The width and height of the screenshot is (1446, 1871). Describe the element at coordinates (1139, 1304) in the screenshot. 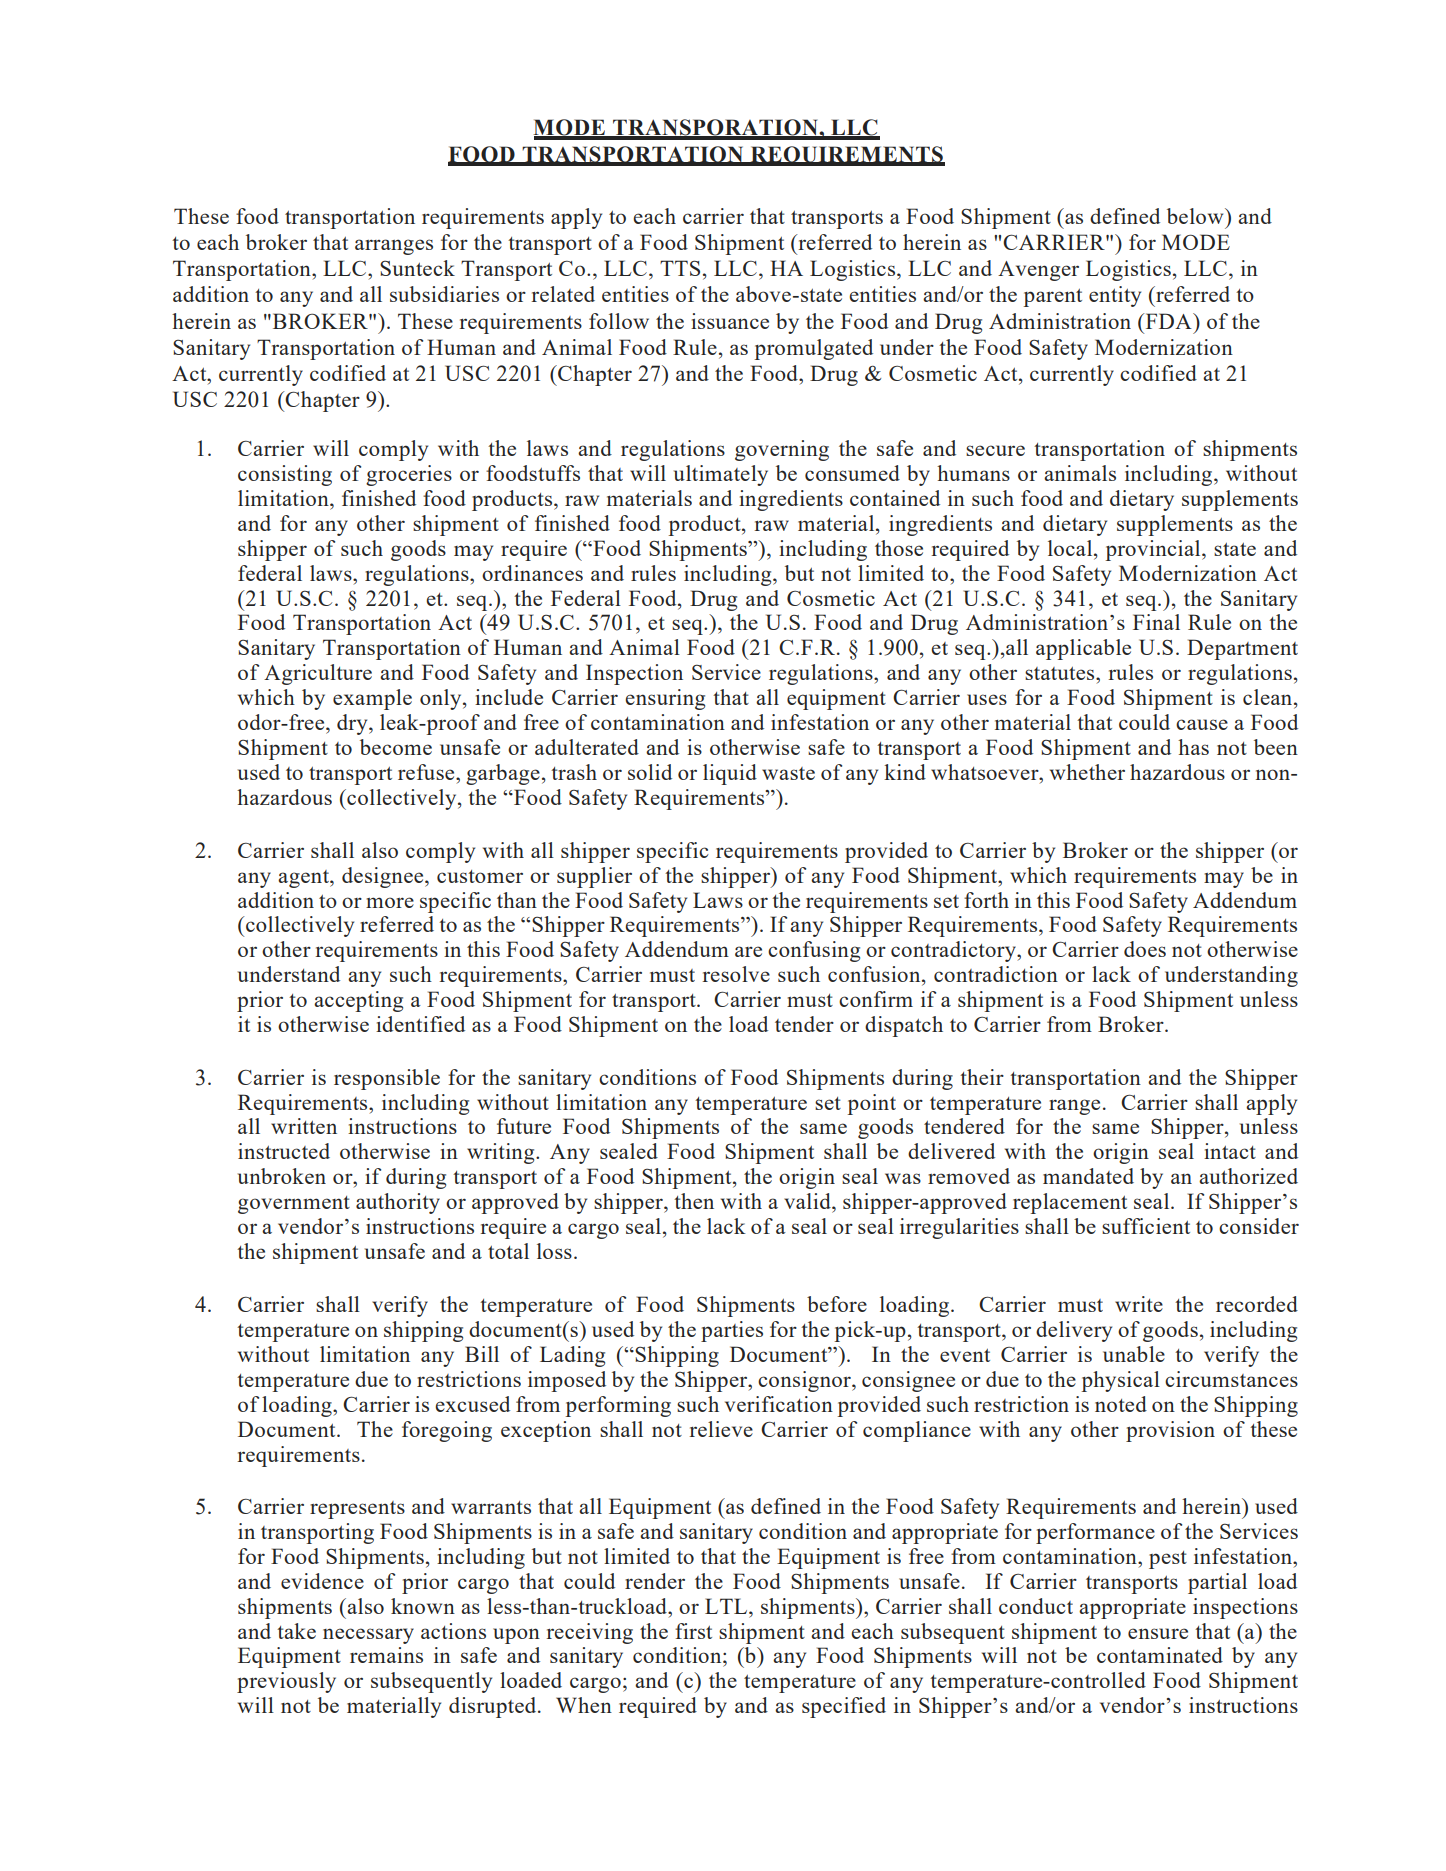

I see `write` at that location.
